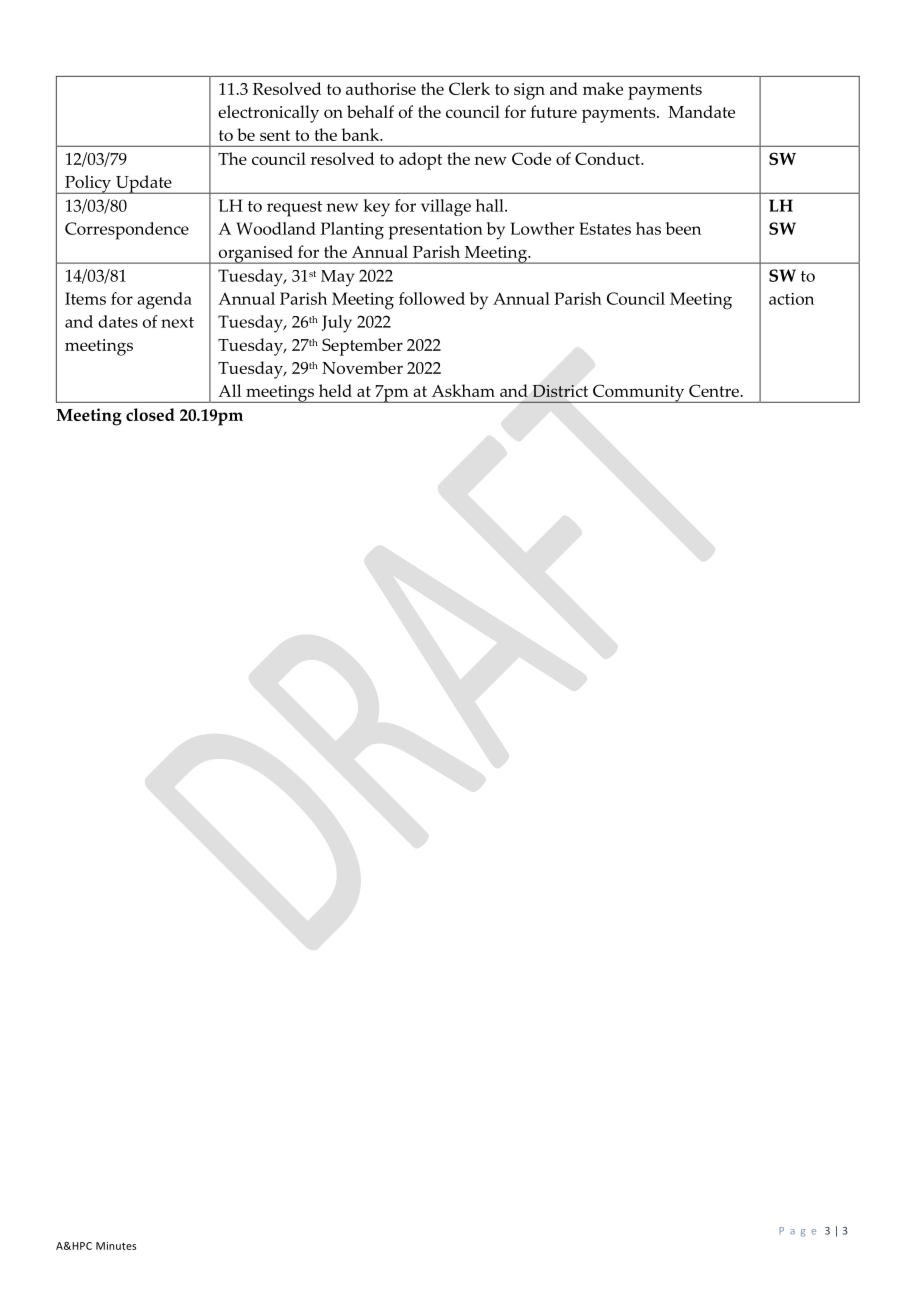  Describe the element at coordinates (715, 390) in the screenshot. I see `Centre` at that location.
